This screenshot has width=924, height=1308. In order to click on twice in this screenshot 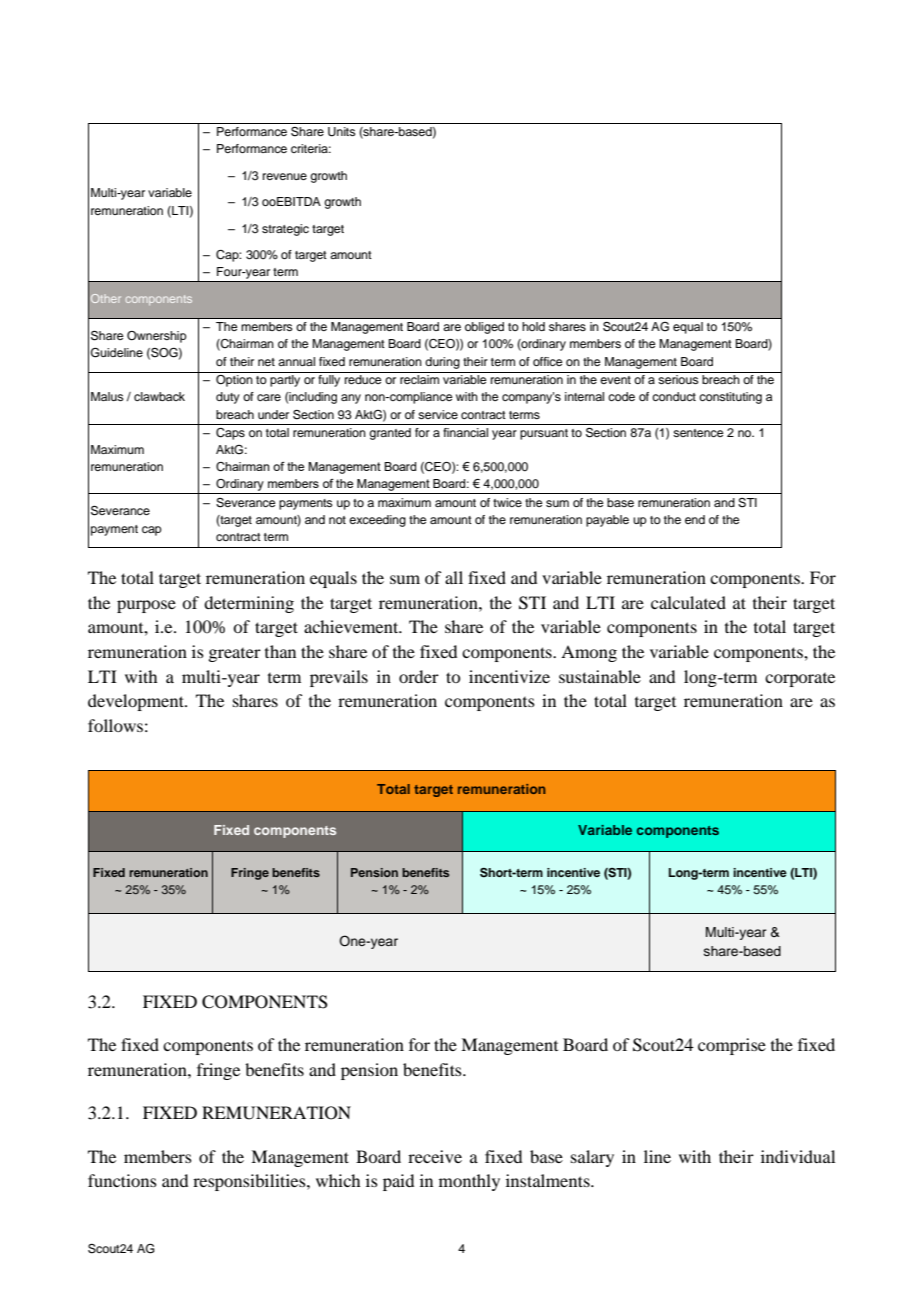, I will do `click(507, 502)`.
